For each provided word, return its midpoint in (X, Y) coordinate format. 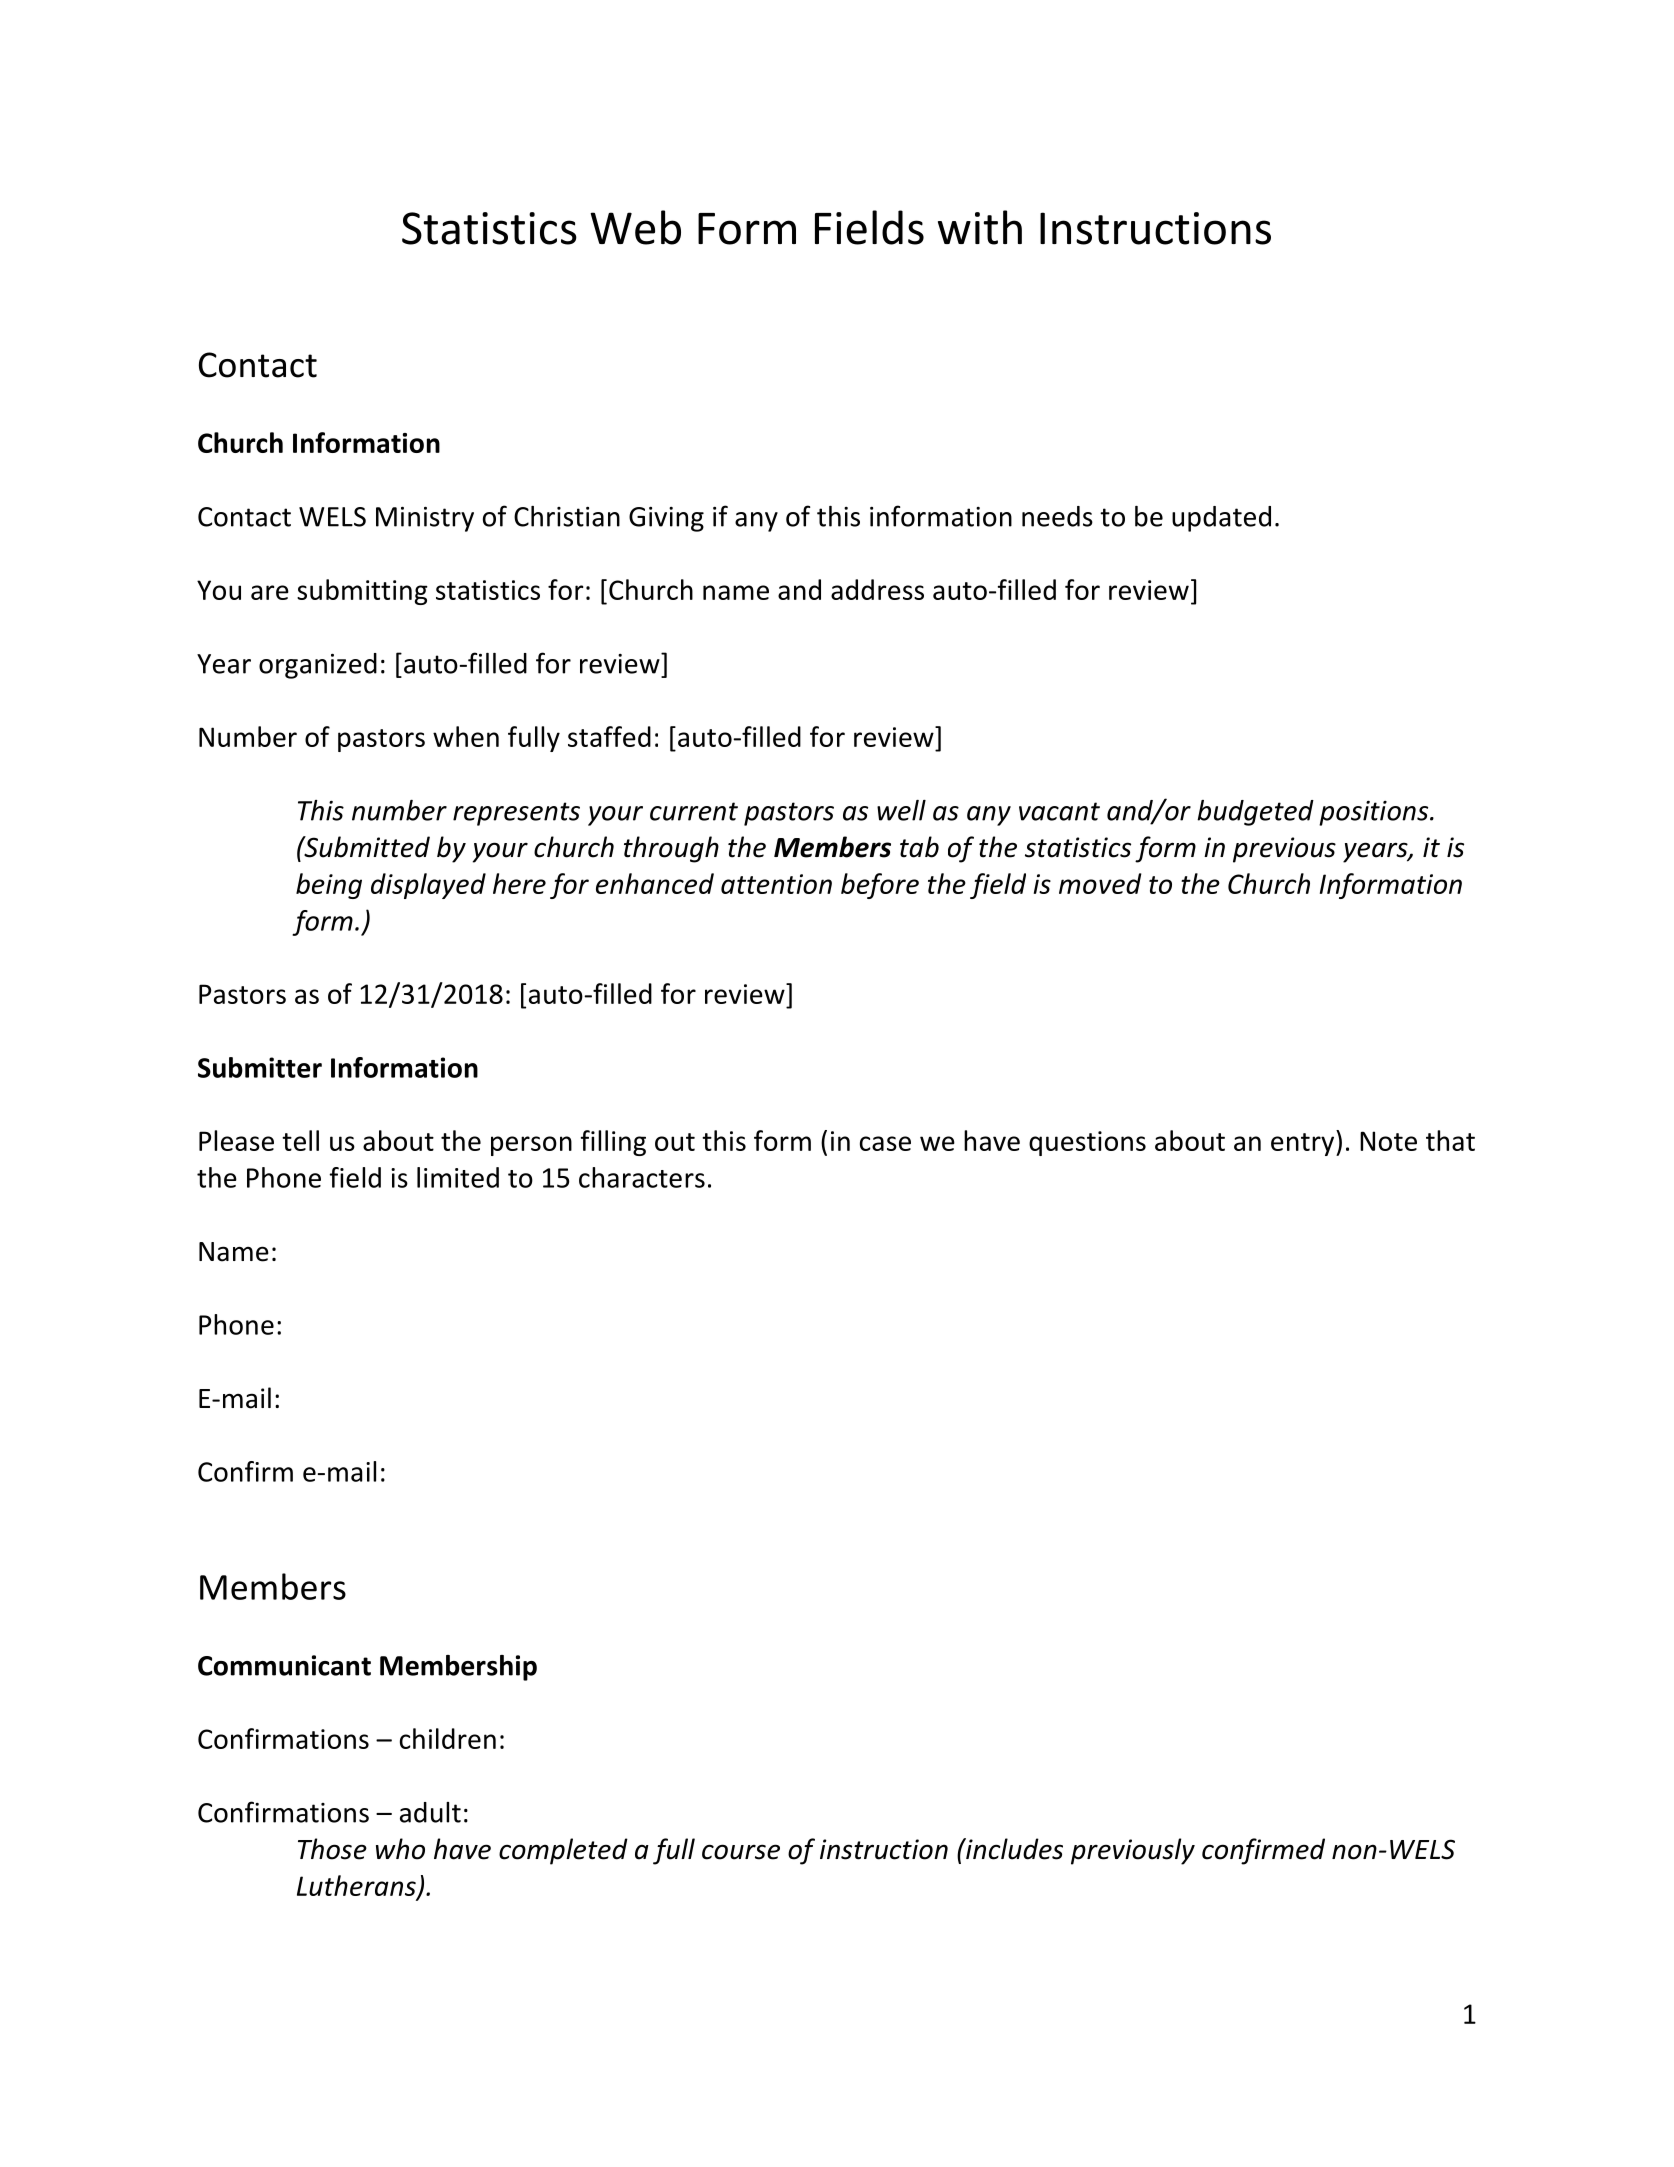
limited (458, 1177)
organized (318, 666)
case (885, 1143)
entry (1304, 1144)
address (877, 589)
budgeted (1255, 813)
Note (1388, 1141)
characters (642, 1177)
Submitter (260, 1067)
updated (1221, 519)
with (980, 227)
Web (635, 227)
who (400, 1849)
